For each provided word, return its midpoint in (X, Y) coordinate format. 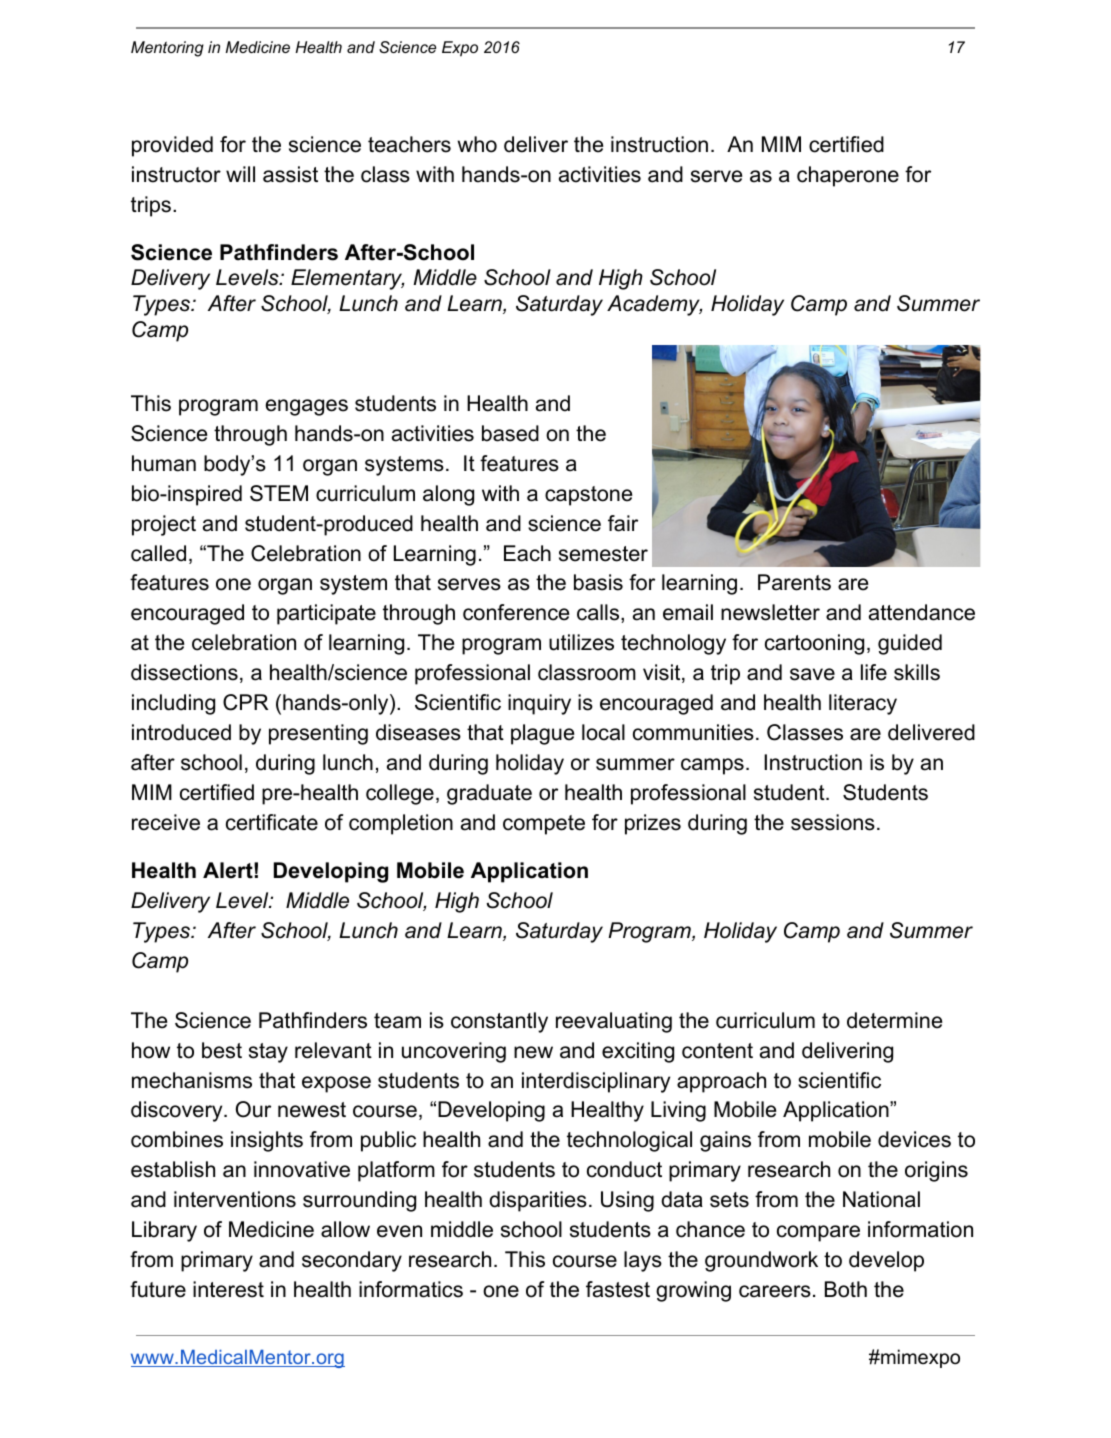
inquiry (539, 704)
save (812, 674)
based (510, 433)
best (222, 1050)
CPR (245, 702)
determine (894, 1020)
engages (307, 407)
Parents (794, 582)
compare (818, 1233)
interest (228, 1289)
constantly (499, 1022)
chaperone (848, 176)
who (477, 144)
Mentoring (167, 49)
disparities (538, 1201)
